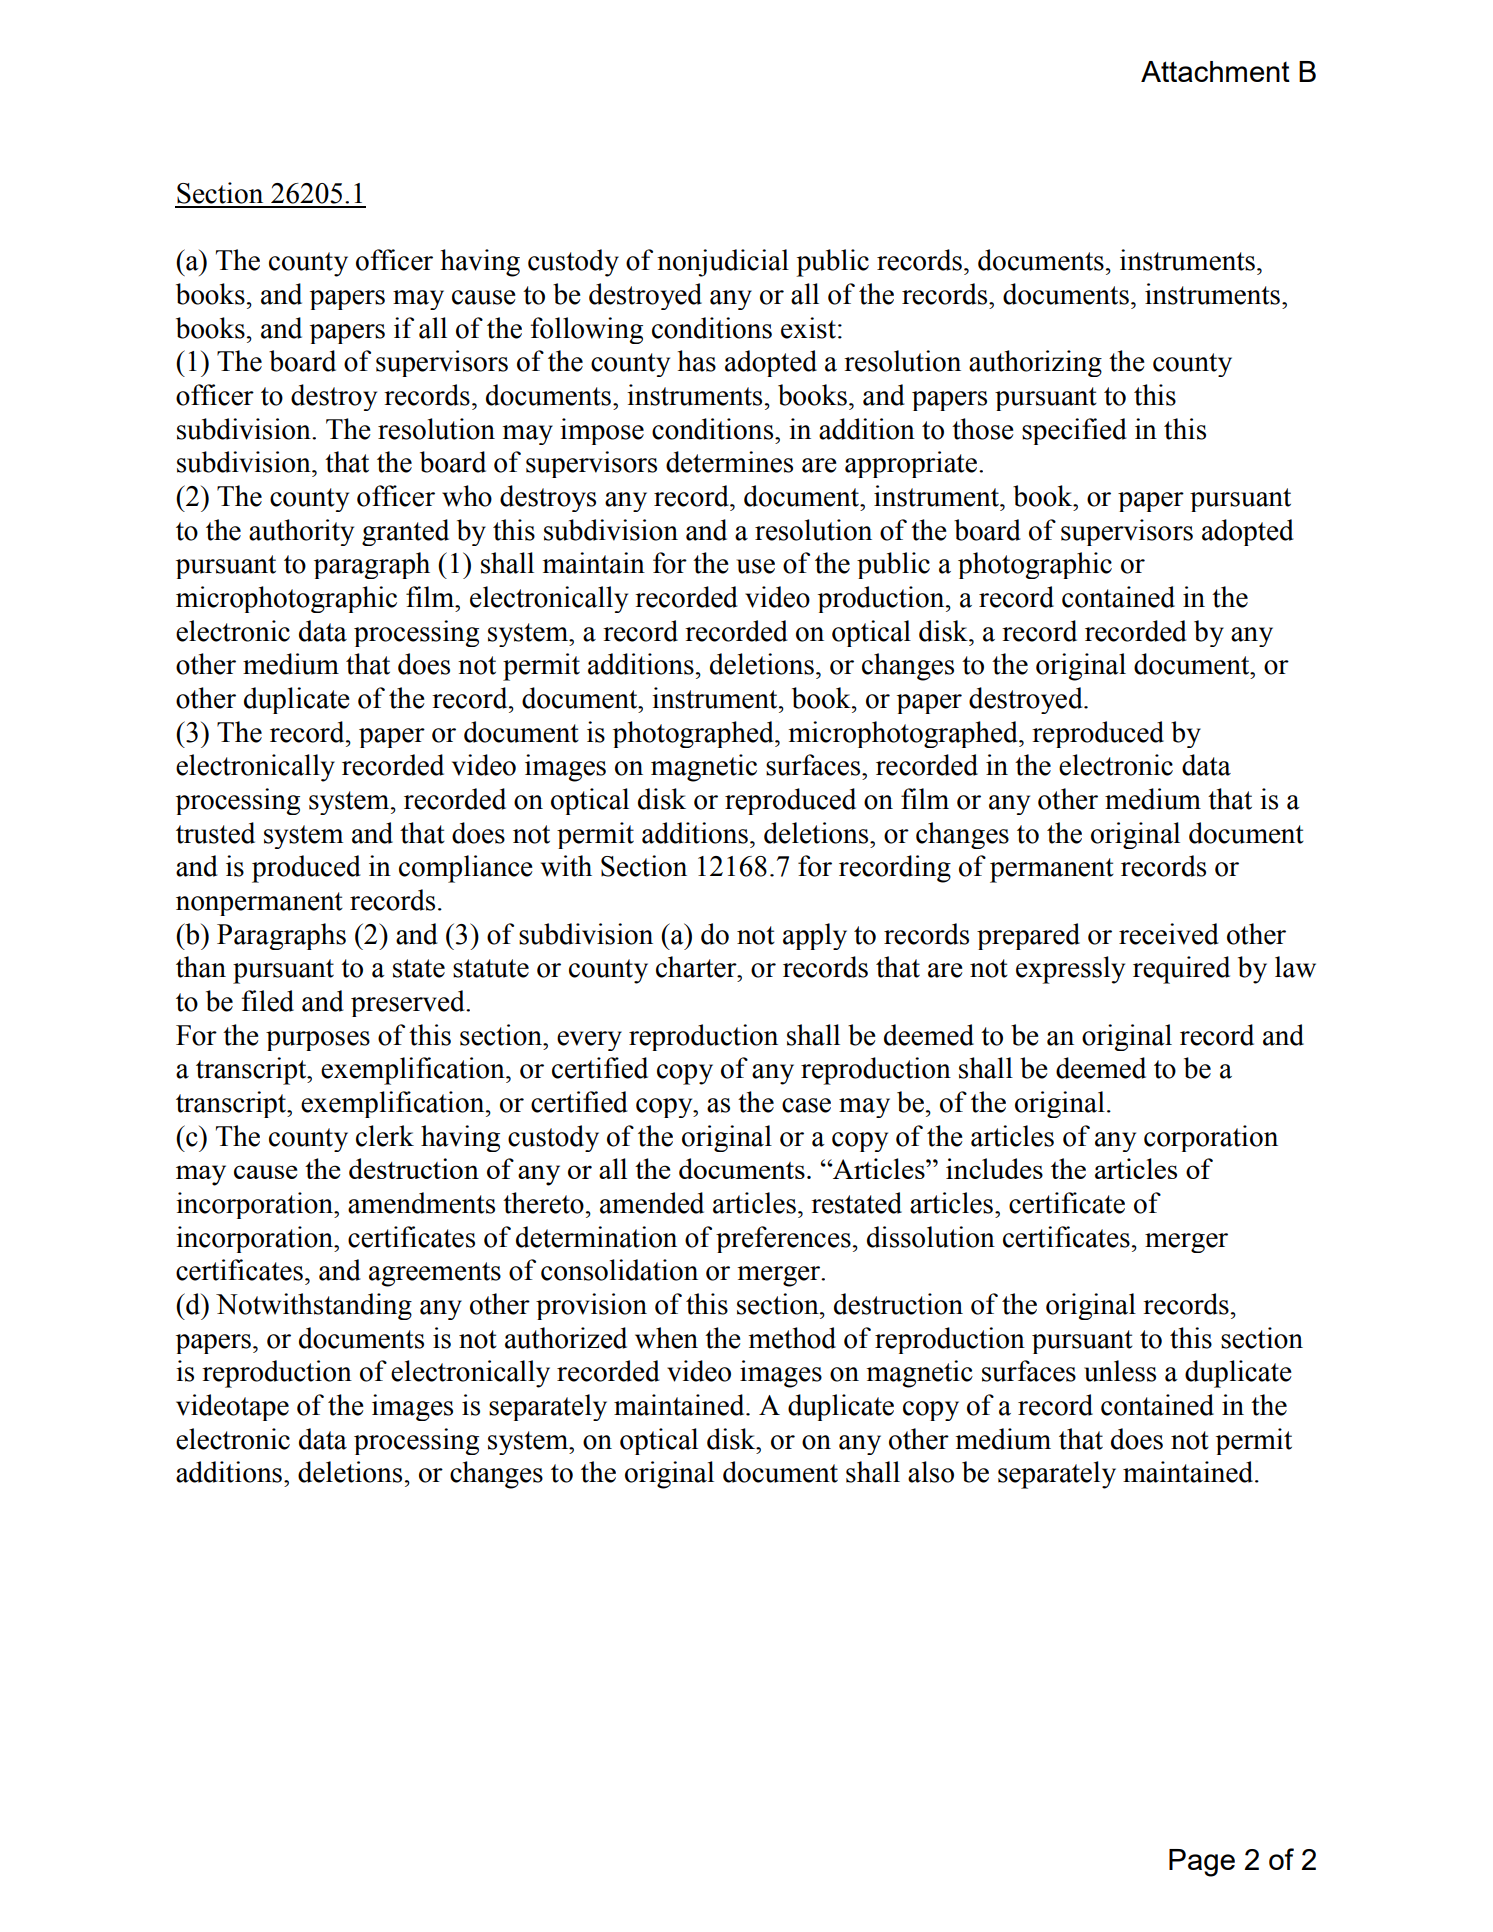 Image resolution: width=1493 pixels, height=1932 pixels. I want to click on clerk, so click(385, 1136).
